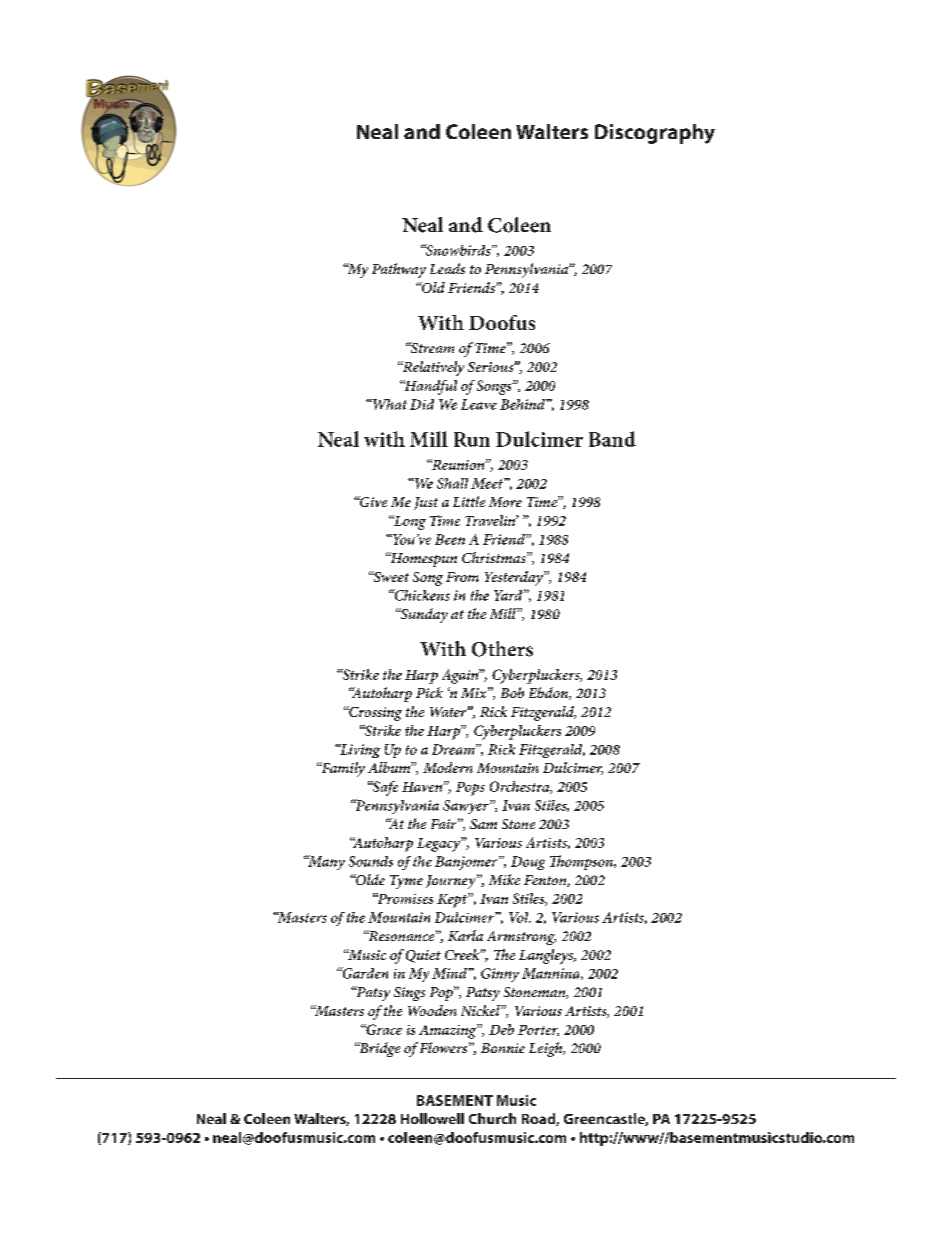 The width and height of the screenshot is (952, 1233). I want to click on Leave, so click(479, 404).
